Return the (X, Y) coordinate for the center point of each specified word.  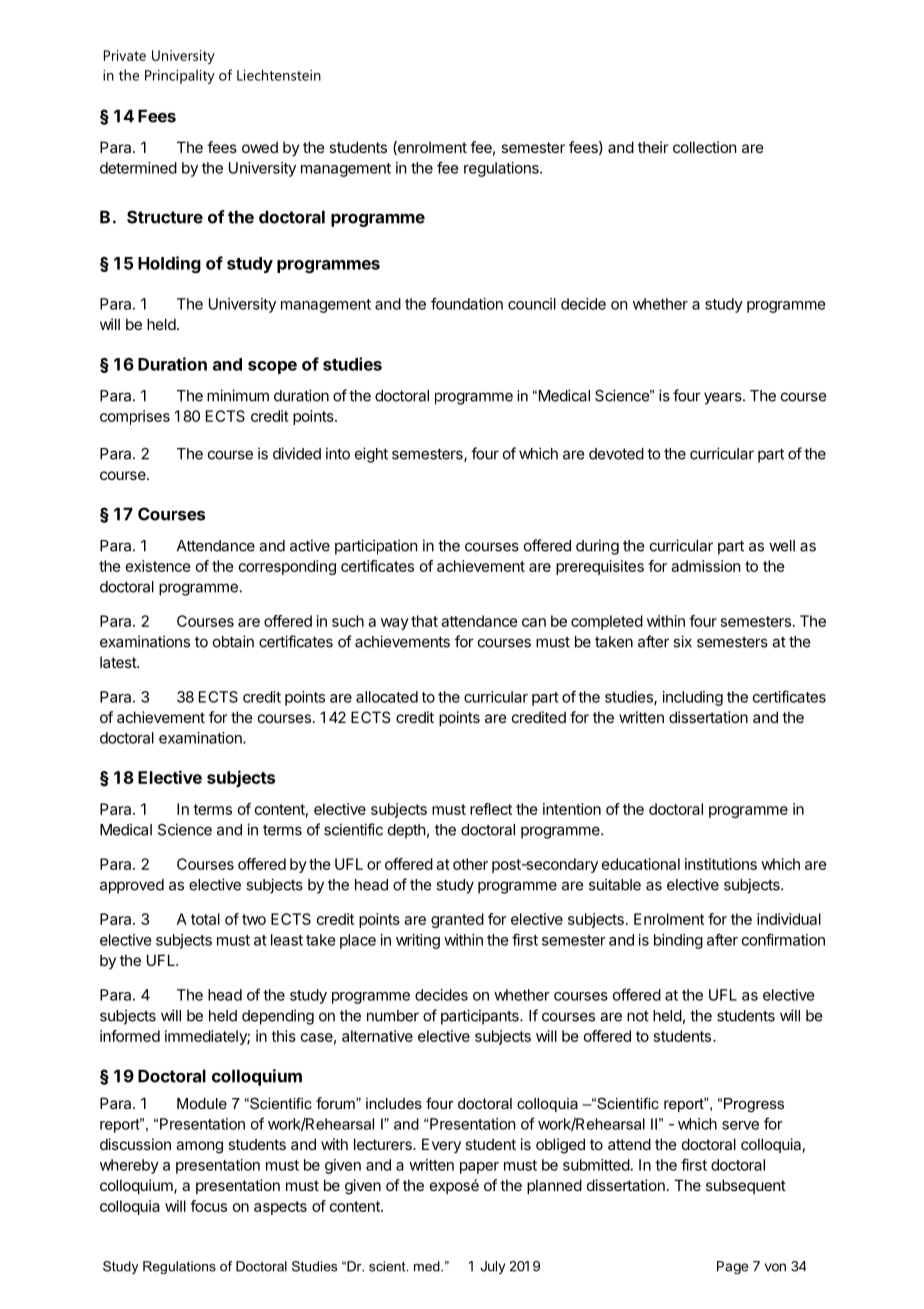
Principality (180, 76)
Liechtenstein (279, 75)
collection (705, 147)
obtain (233, 641)
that (424, 621)
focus (208, 1206)
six (682, 641)
